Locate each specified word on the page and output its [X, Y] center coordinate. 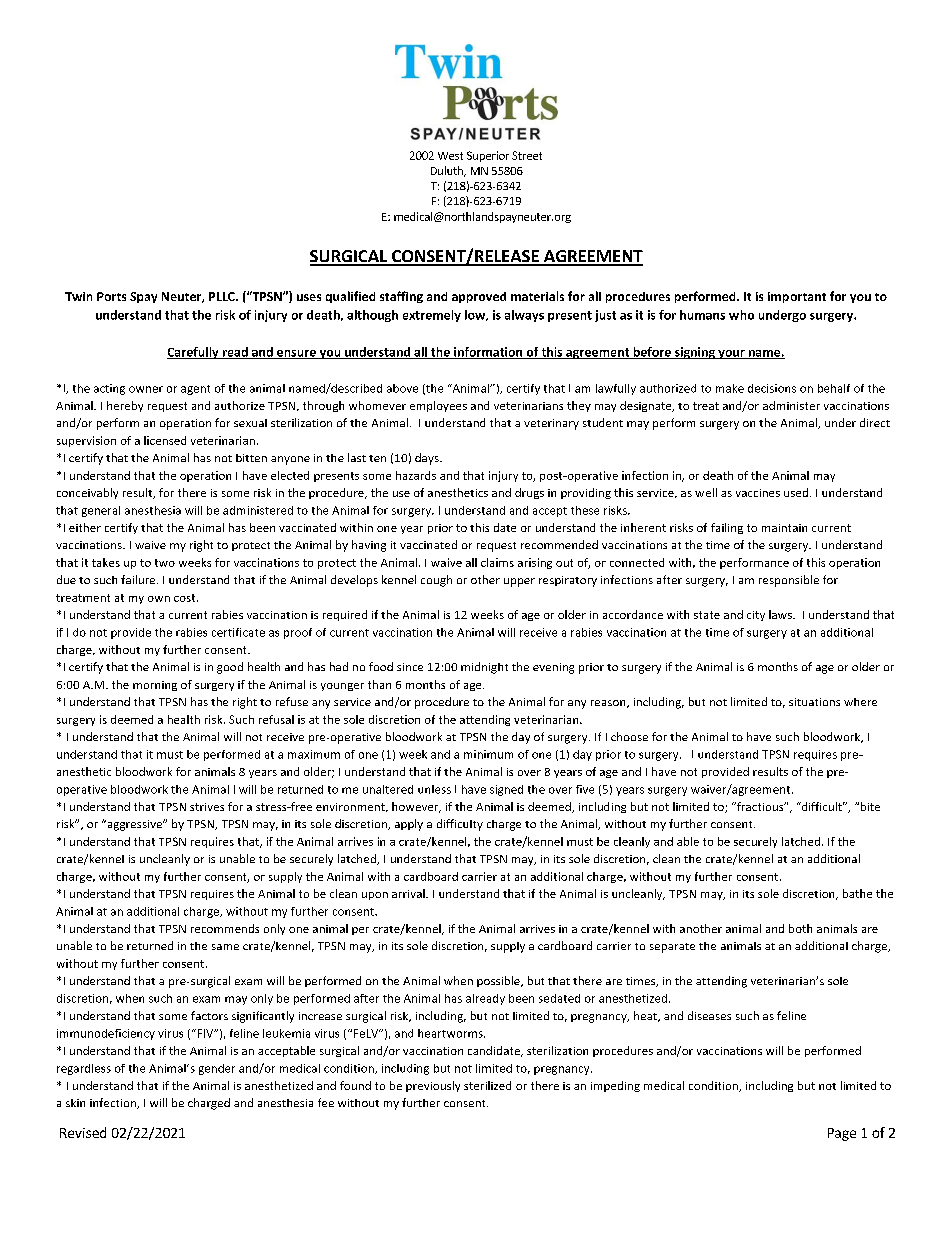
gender [217, 1069]
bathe [857, 893]
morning [155, 686]
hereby [125, 406]
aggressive [135, 825]
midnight [484, 668]
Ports [111, 296]
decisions [772, 388]
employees [438, 406]
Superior [488, 156]
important [797, 297]
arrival [409, 893]
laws [781, 614]
